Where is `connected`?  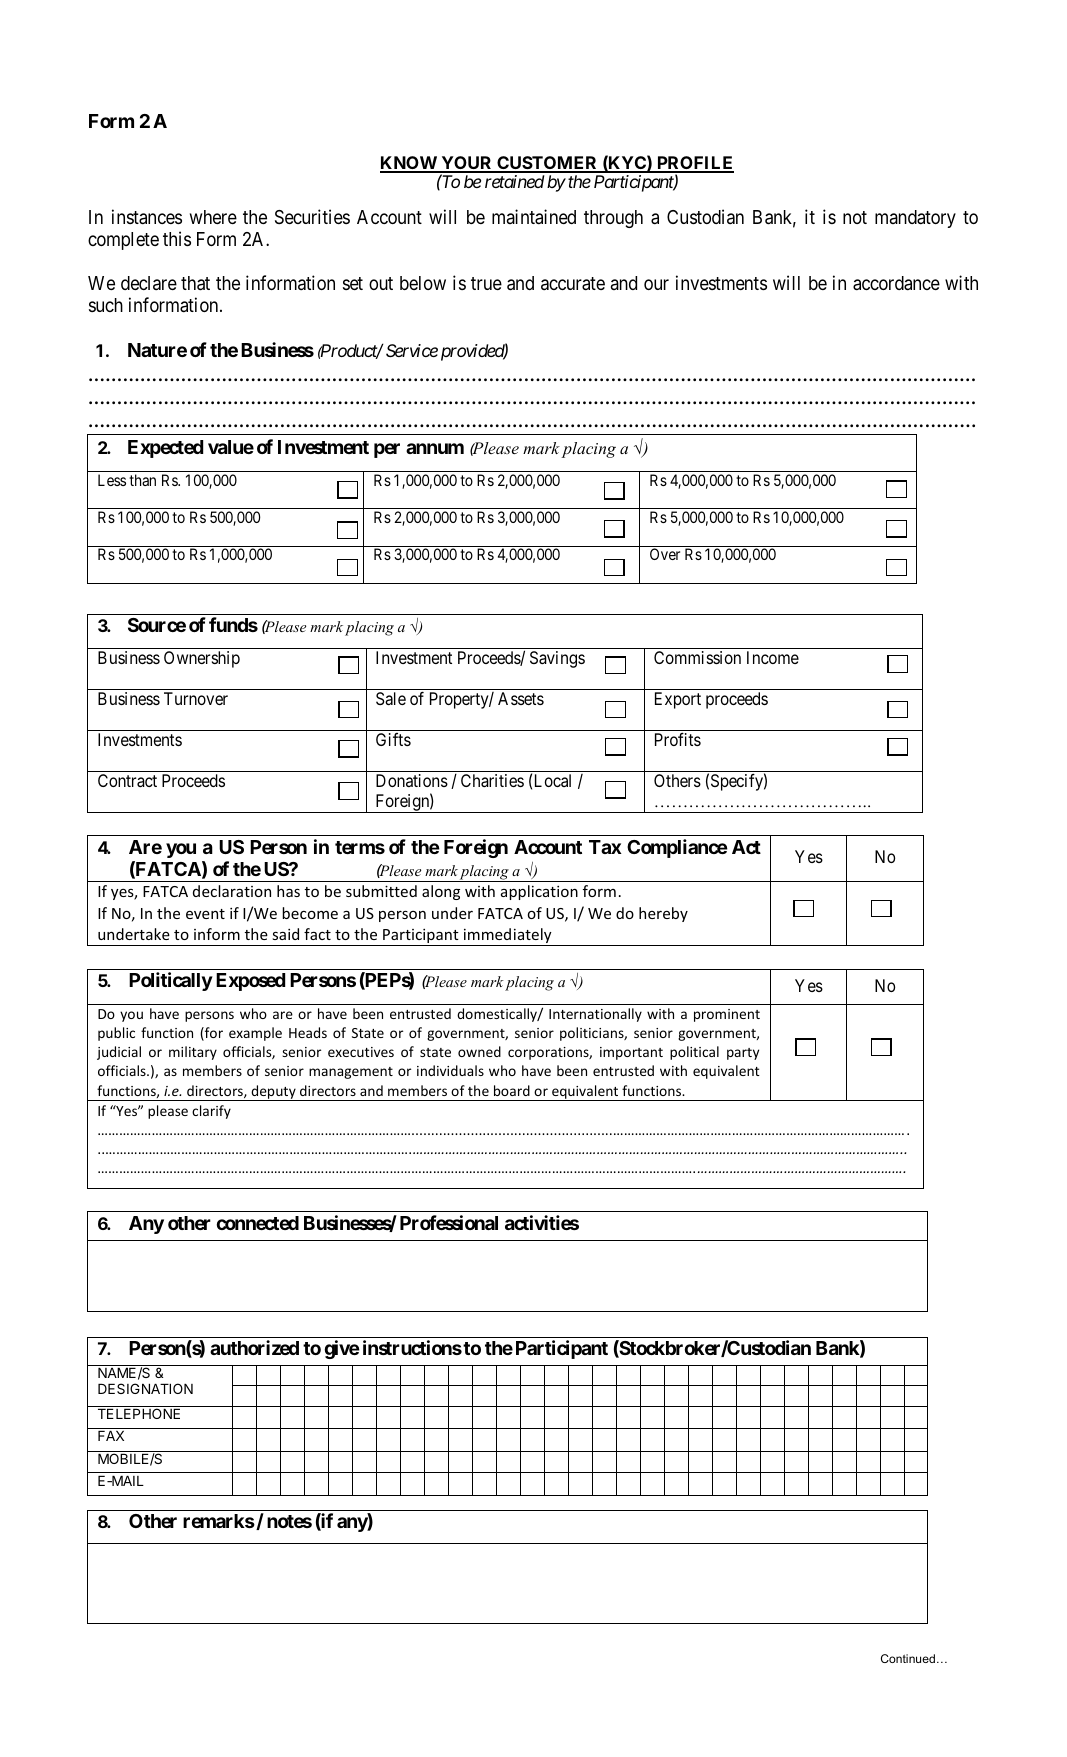
connected is located at coordinates (258, 1223).
